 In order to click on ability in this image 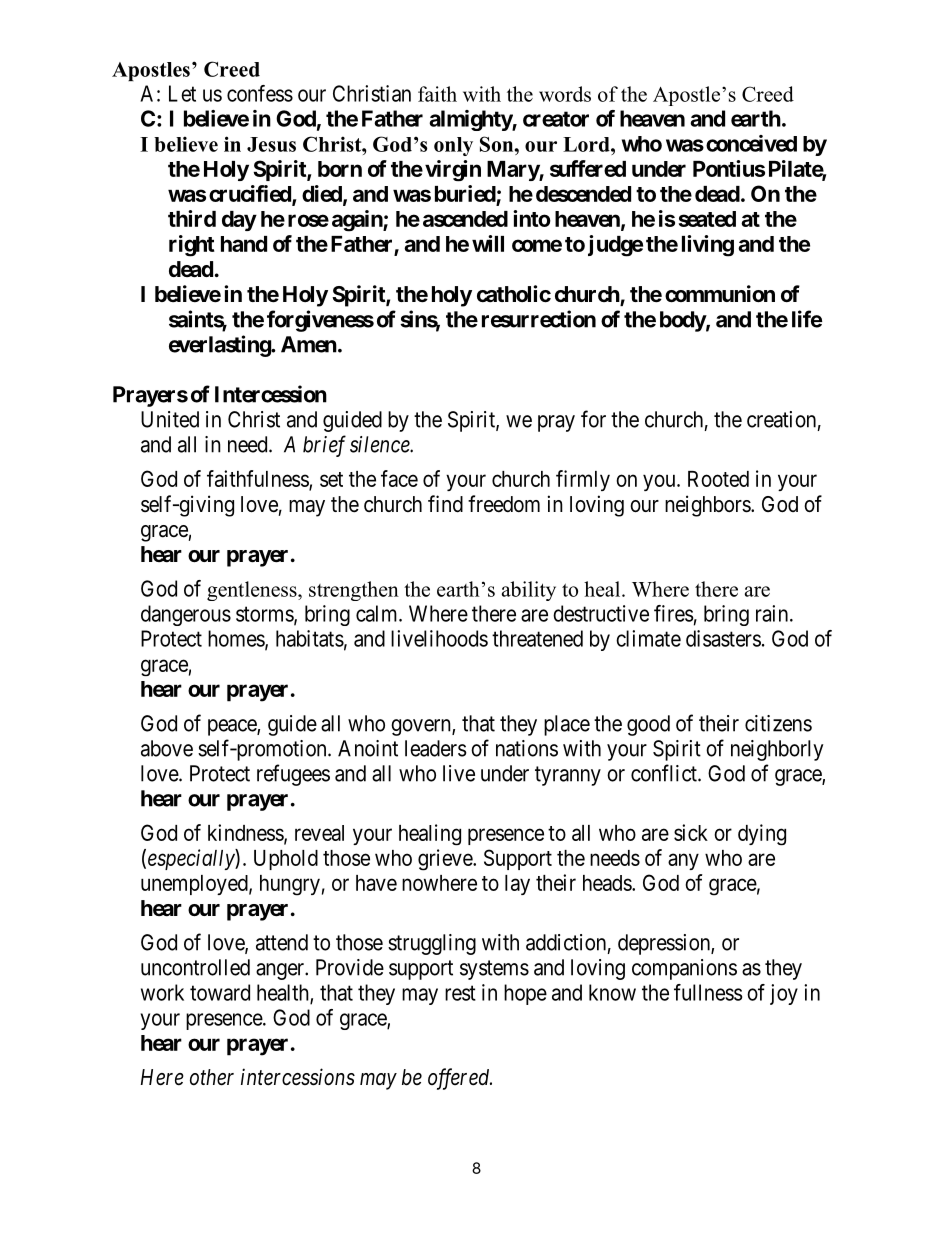, I will do `click(529, 591)`.
